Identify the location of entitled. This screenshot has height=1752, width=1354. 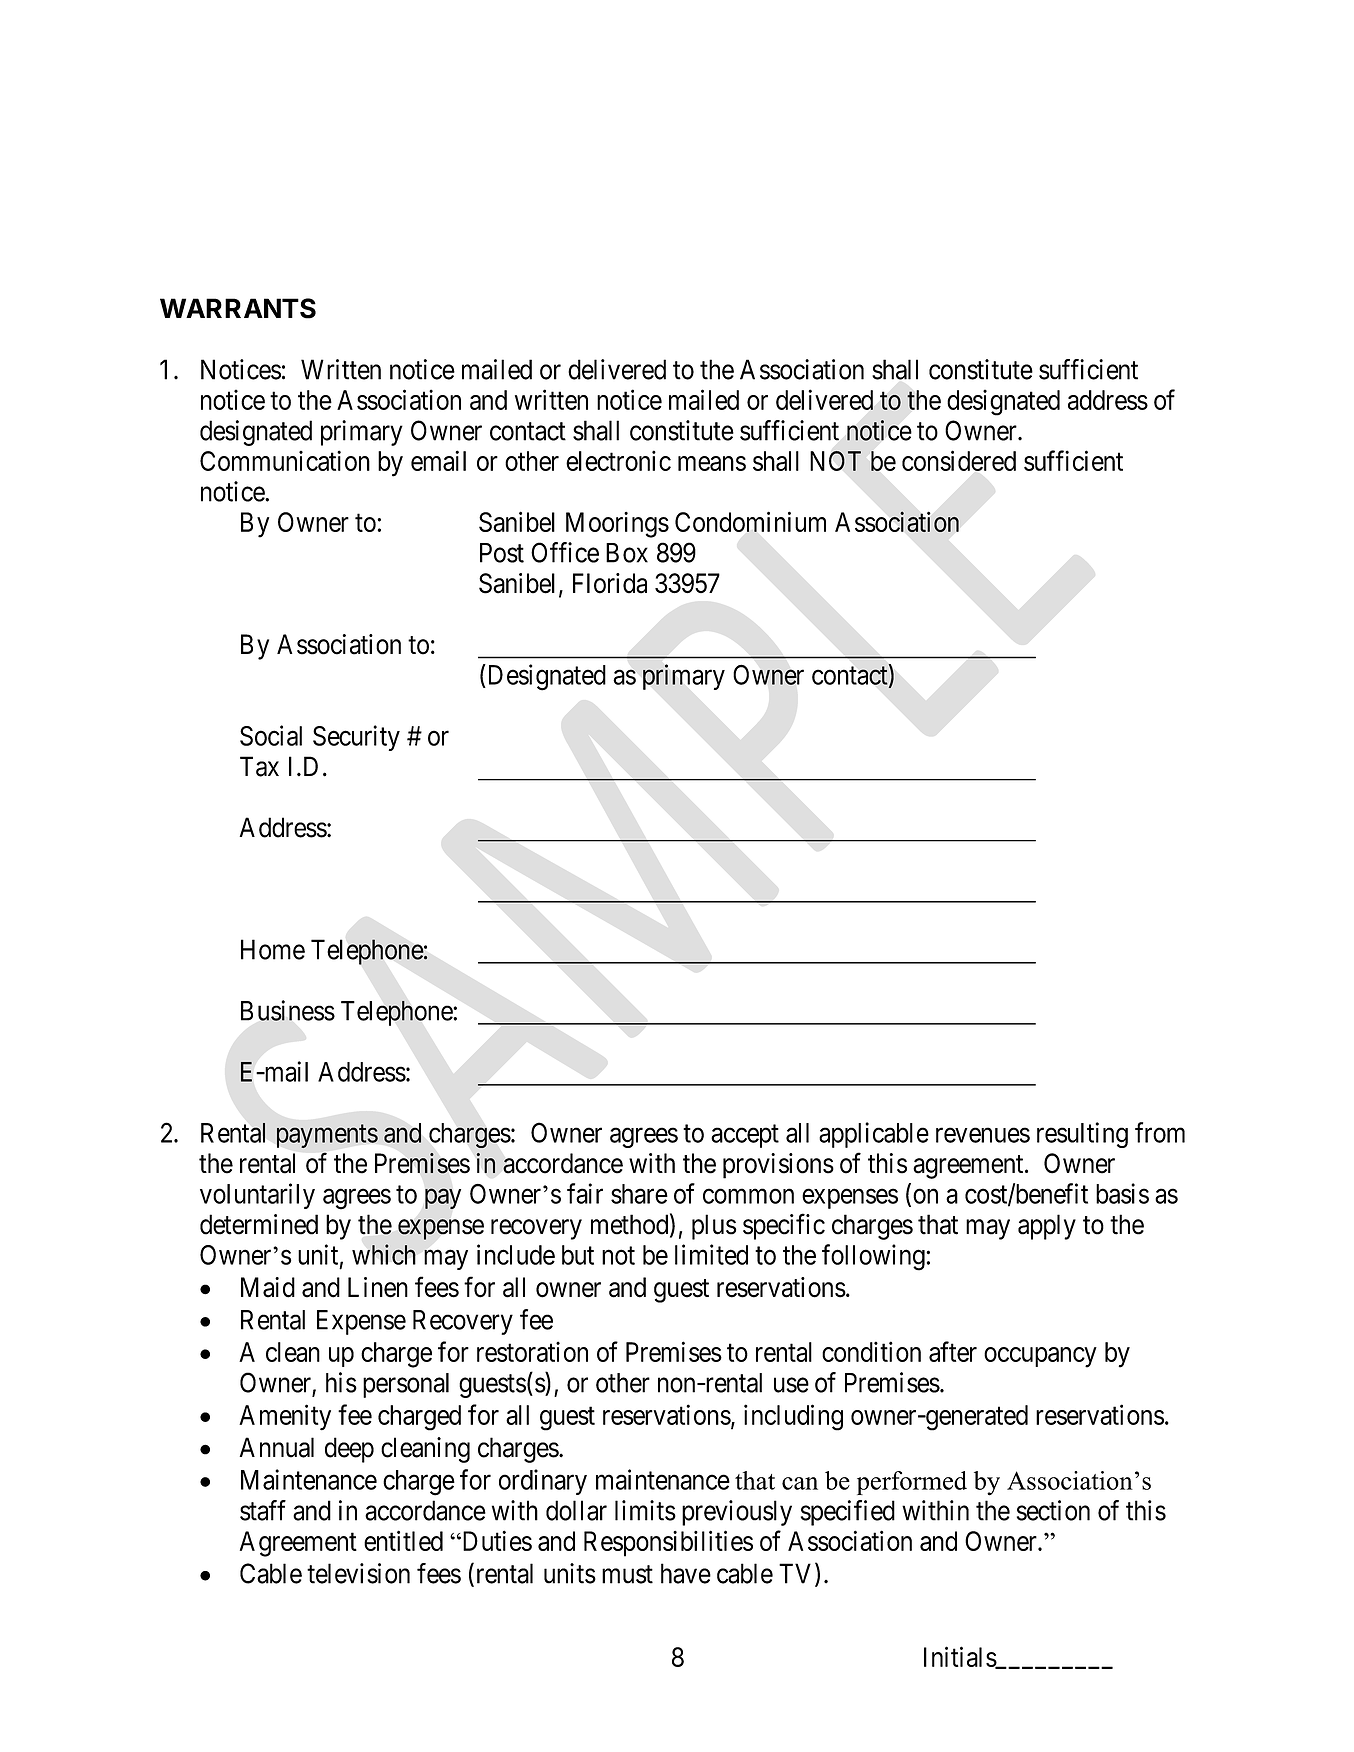
(403, 1540).
